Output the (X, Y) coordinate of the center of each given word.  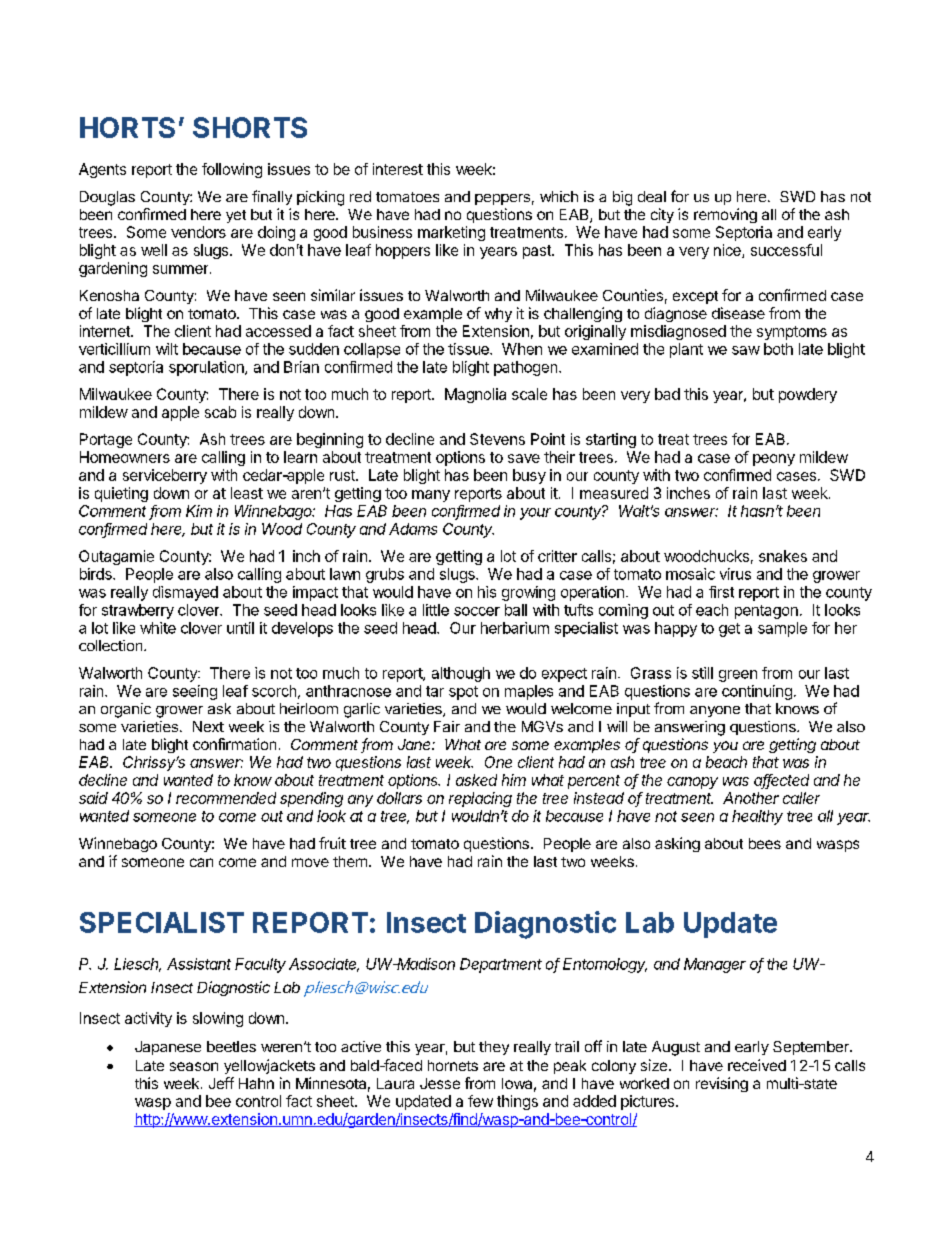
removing (725, 215)
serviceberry (165, 476)
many (431, 496)
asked (476, 780)
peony (774, 460)
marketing (451, 233)
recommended (226, 798)
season (194, 1066)
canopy (692, 783)
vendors (198, 232)
